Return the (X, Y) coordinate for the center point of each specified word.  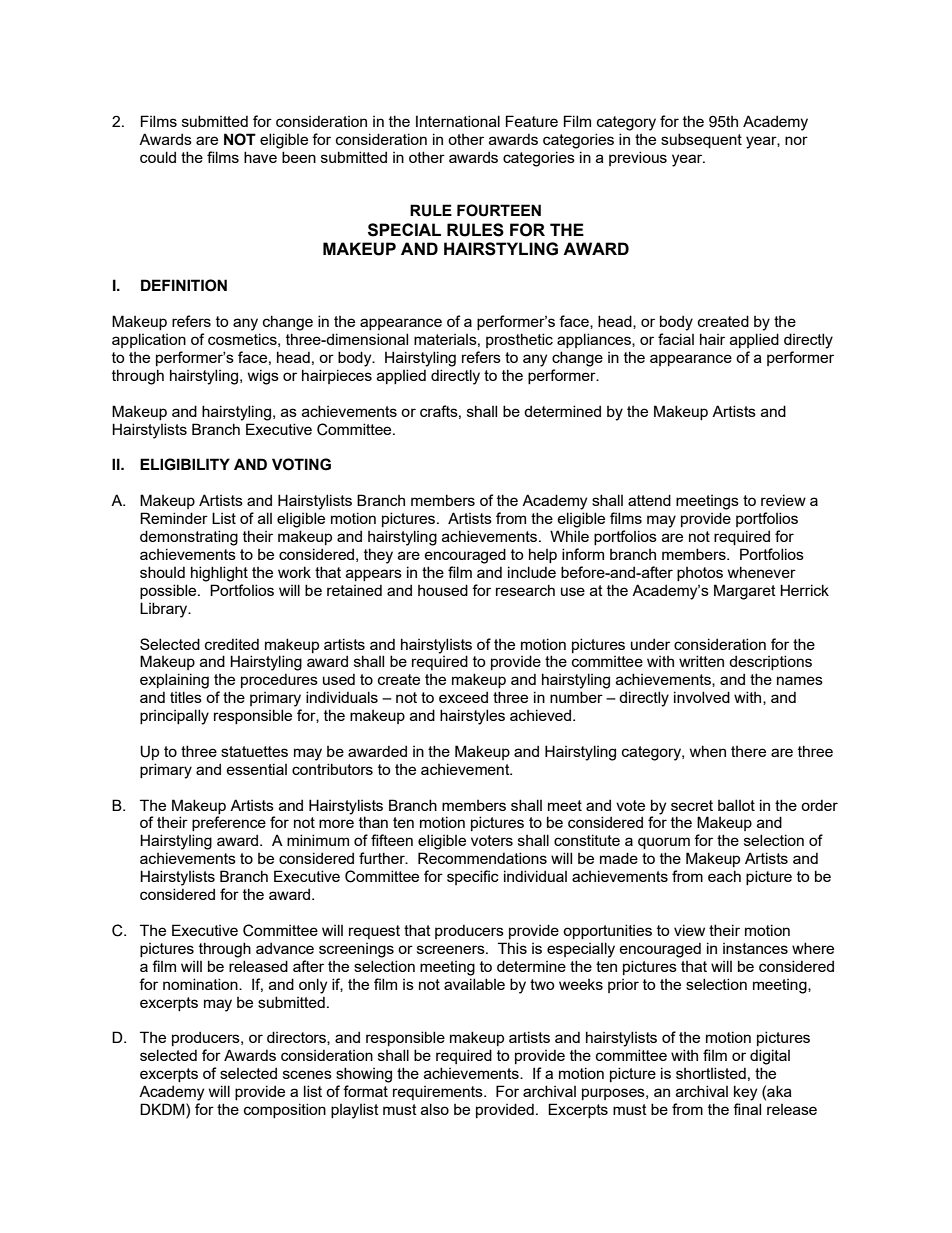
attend (649, 500)
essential (257, 769)
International (458, 121)
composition (285, 1110)
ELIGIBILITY (185, 464)
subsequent (701, 140)
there (748, 751)
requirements (439, 1093)
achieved (542, 715)
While (569, 536)
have (260, 157)
